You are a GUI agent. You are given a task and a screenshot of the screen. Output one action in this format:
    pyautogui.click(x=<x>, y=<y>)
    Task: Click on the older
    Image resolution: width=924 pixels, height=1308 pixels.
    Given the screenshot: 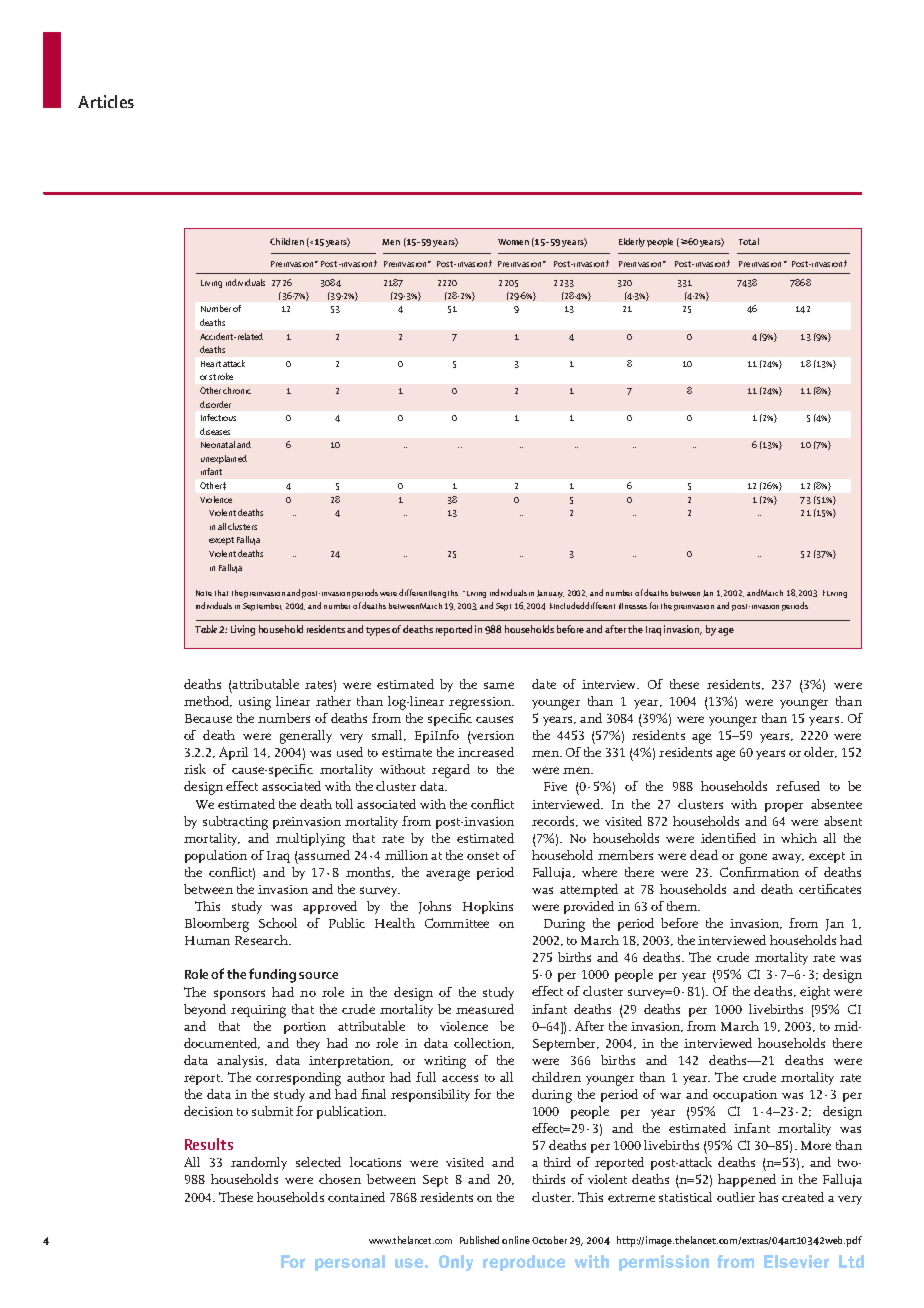 What is the action you would take?
    pyautogui.click(x=820, y=752)
